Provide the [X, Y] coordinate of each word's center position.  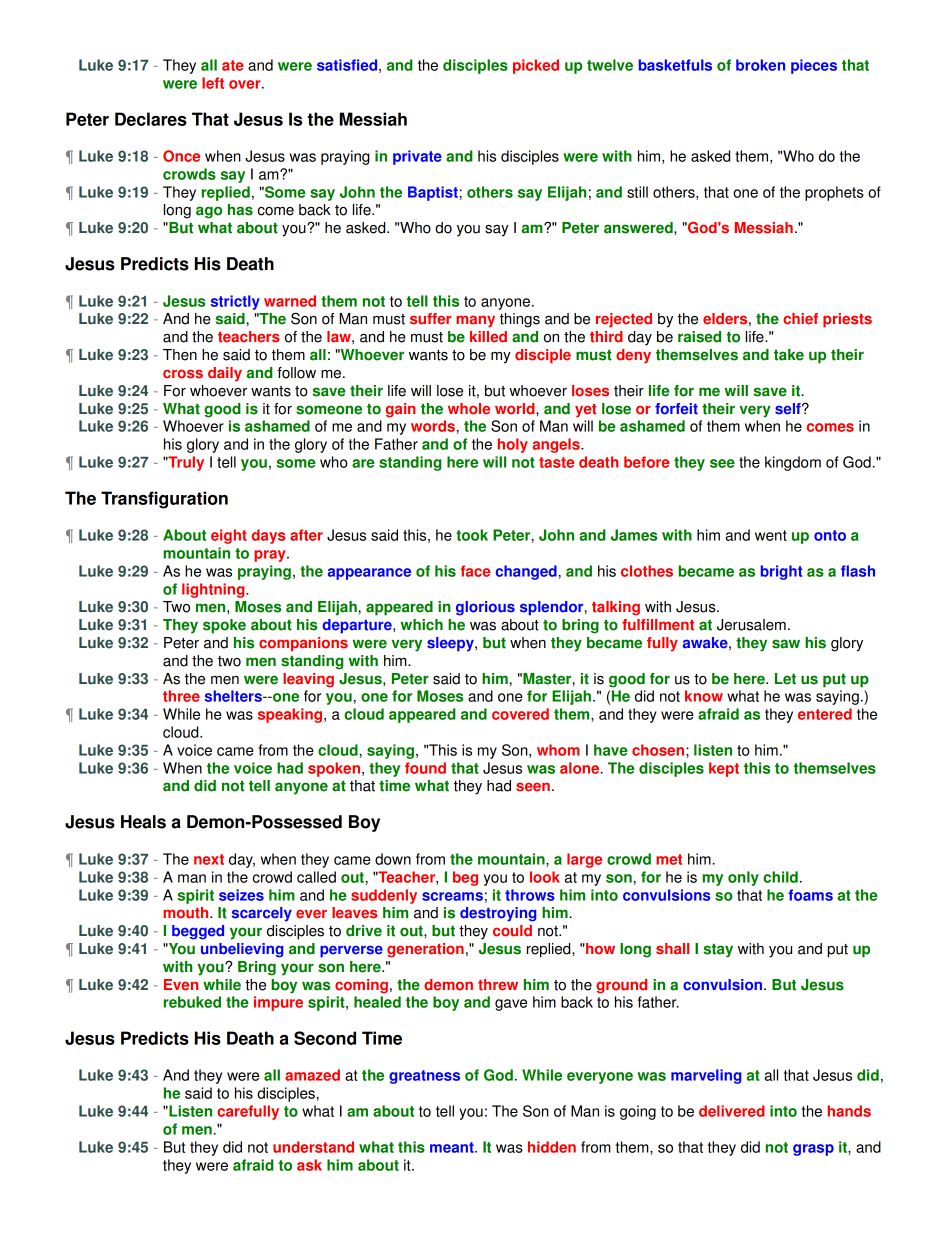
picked [536, 66]
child [780, 877]
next [209, 859]
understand [313, 1147]
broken [760, 65]
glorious [485, 608]
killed [488, 337]
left [213, 83]
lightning [214, 590]
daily [225, 374]
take [789, 355]
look [545, 877]
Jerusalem [751, 625]
